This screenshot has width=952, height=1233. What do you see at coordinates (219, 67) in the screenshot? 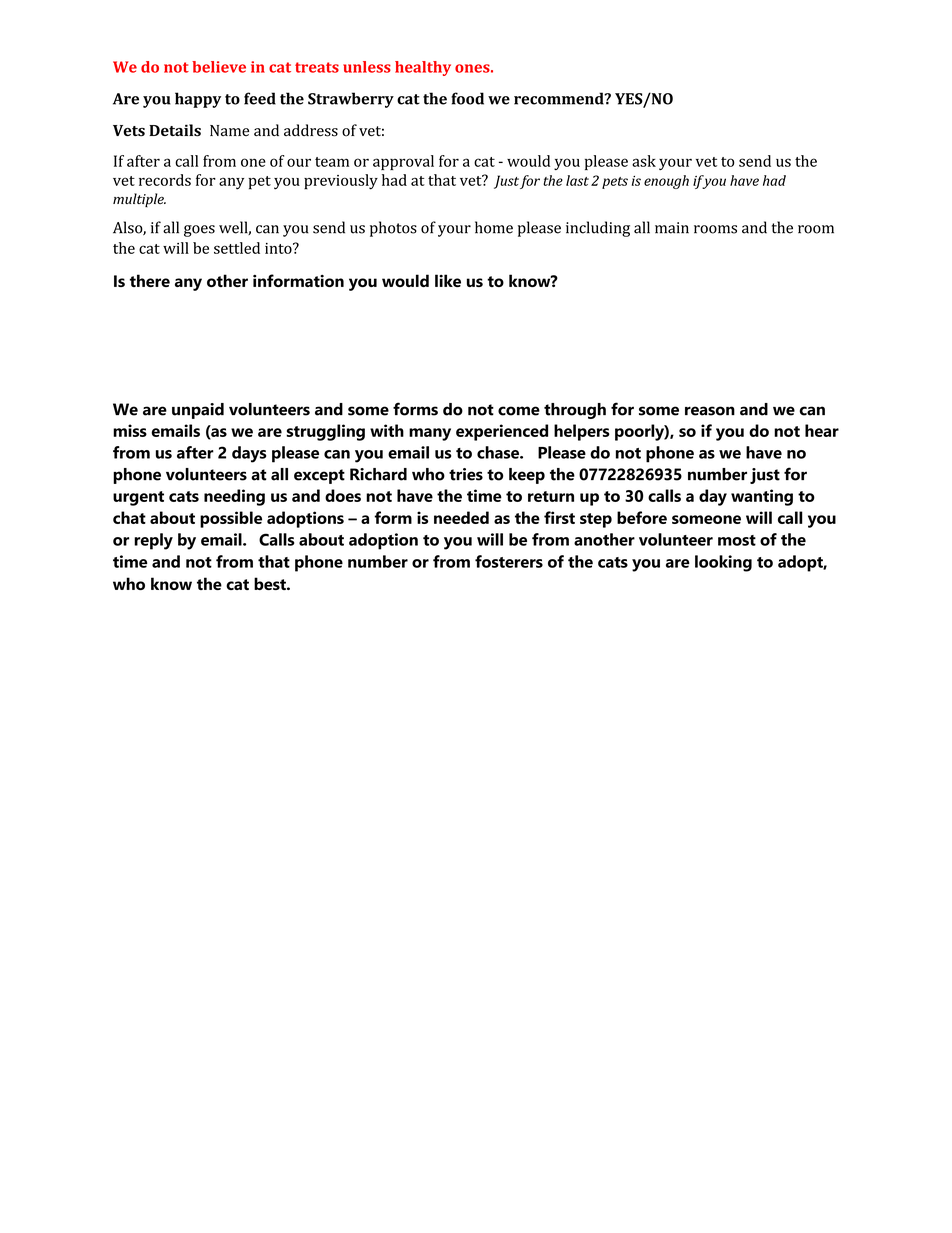
I see `believe` at bounding box center [219, 67].
